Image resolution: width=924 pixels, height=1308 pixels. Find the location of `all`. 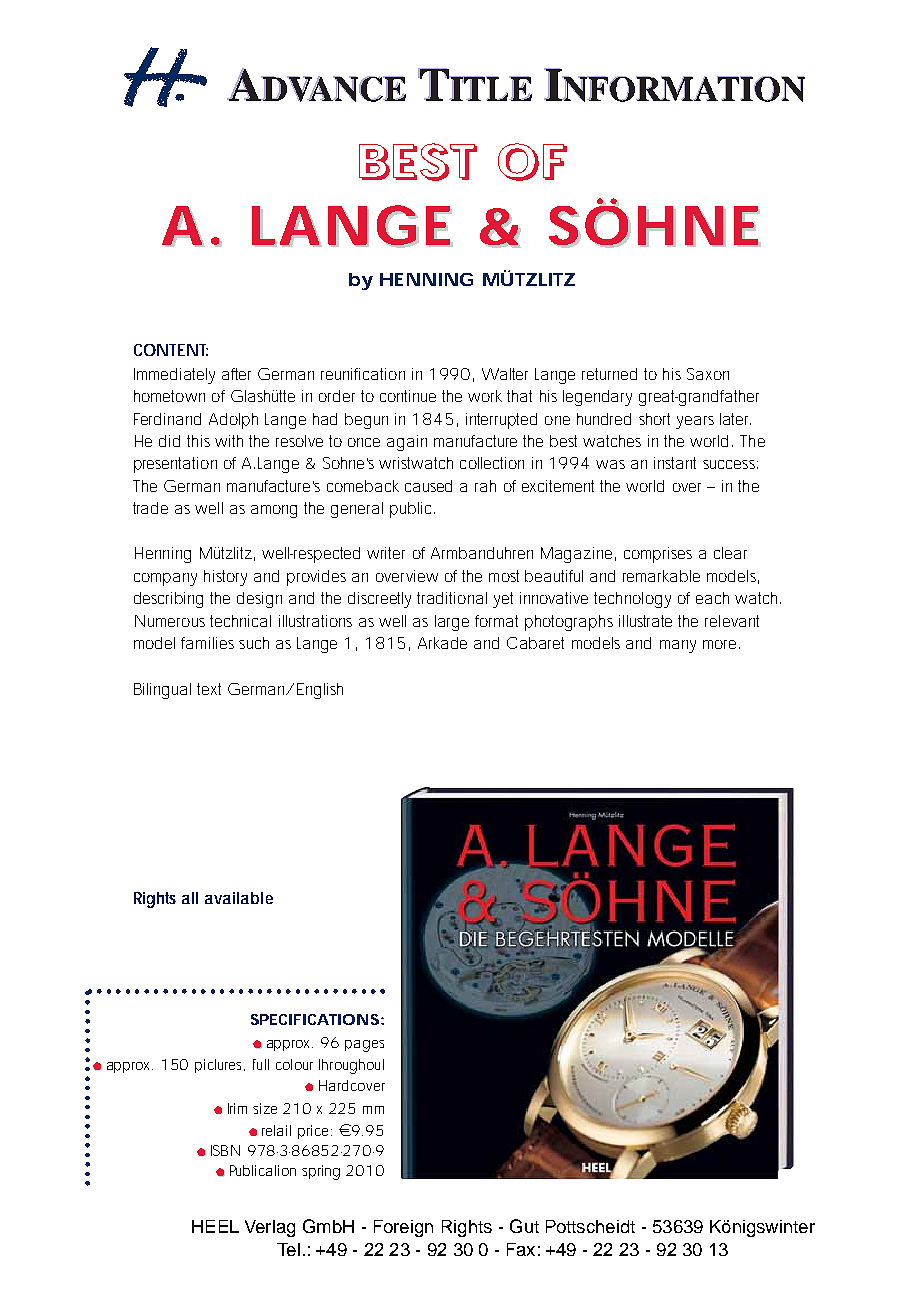

all is located at coordinates (190, 898).
